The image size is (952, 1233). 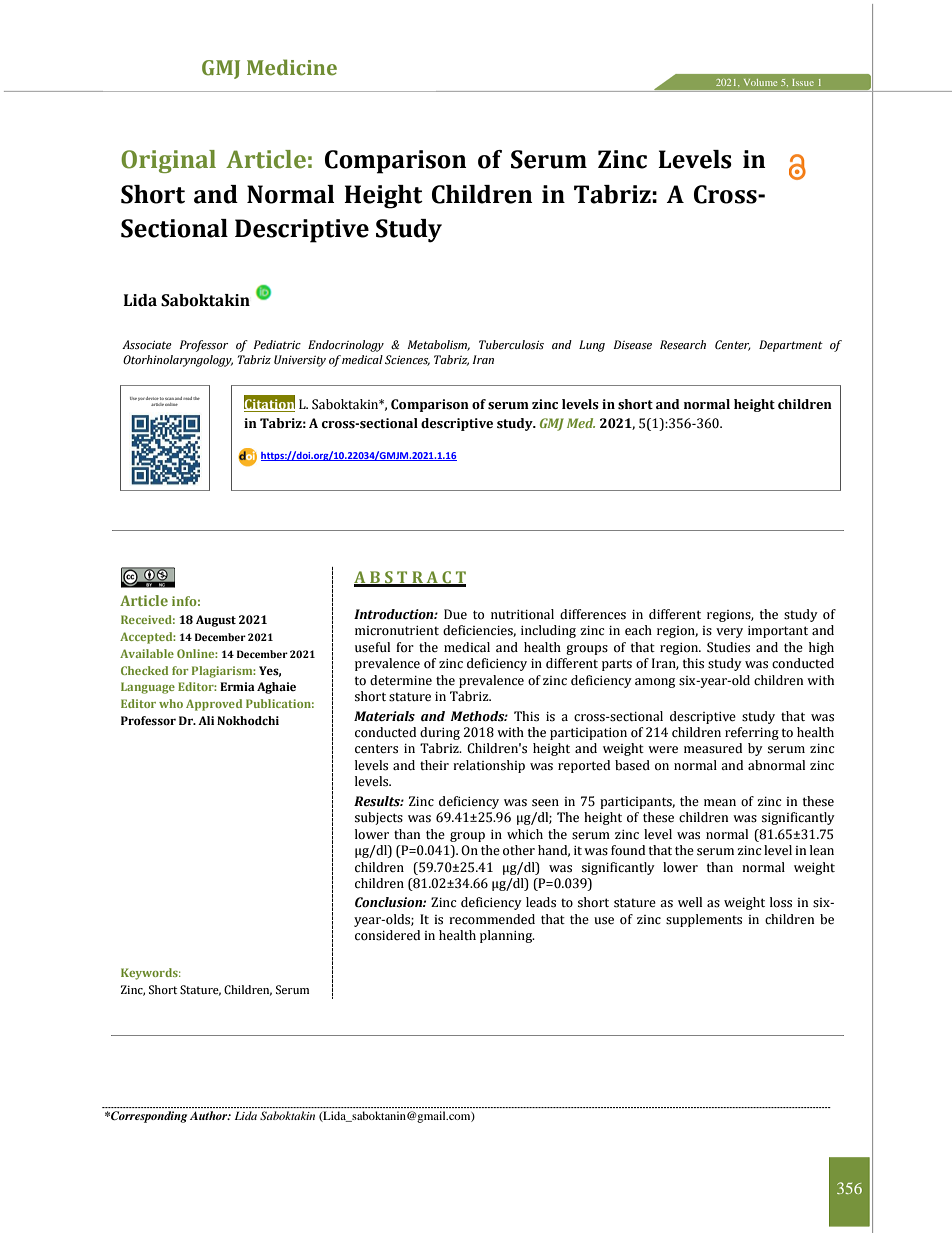 What do you see at coordinates (492, 919) in the document?
I see `recommended` at bounding box center [492, 919].
